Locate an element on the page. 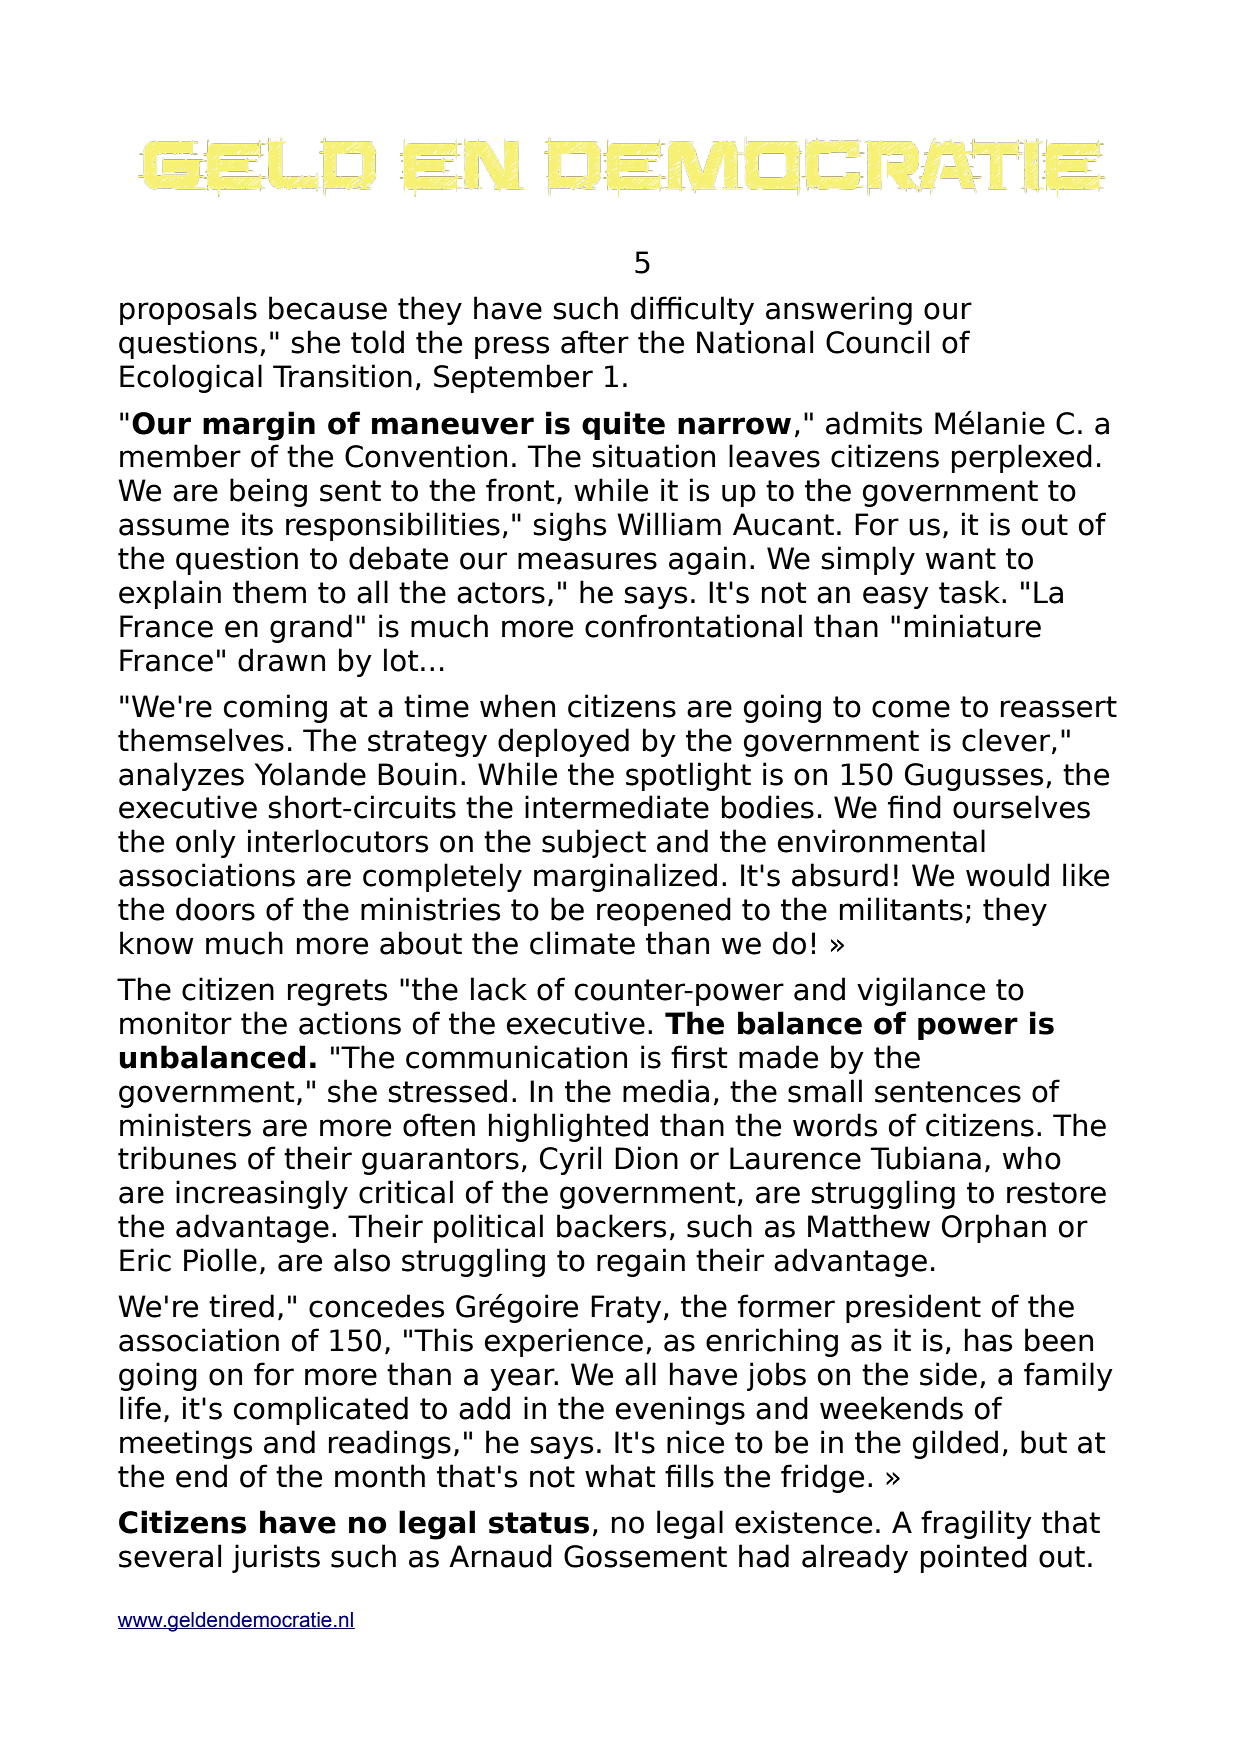 This image has width=1236, height=1749. clever is located at coordinates (1007, 741).
